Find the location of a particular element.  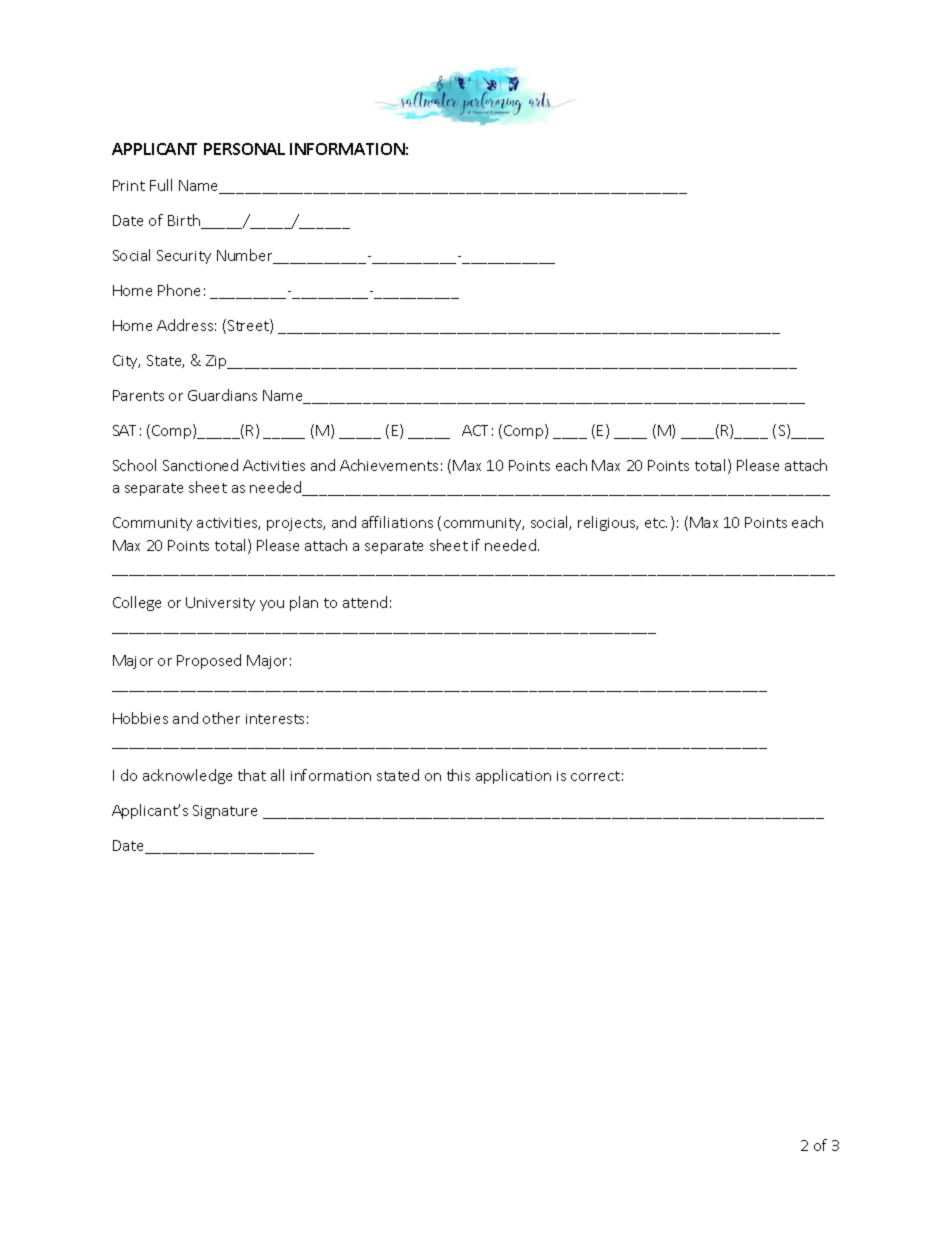

Sanctioned is located at coordinates (200, 465).
